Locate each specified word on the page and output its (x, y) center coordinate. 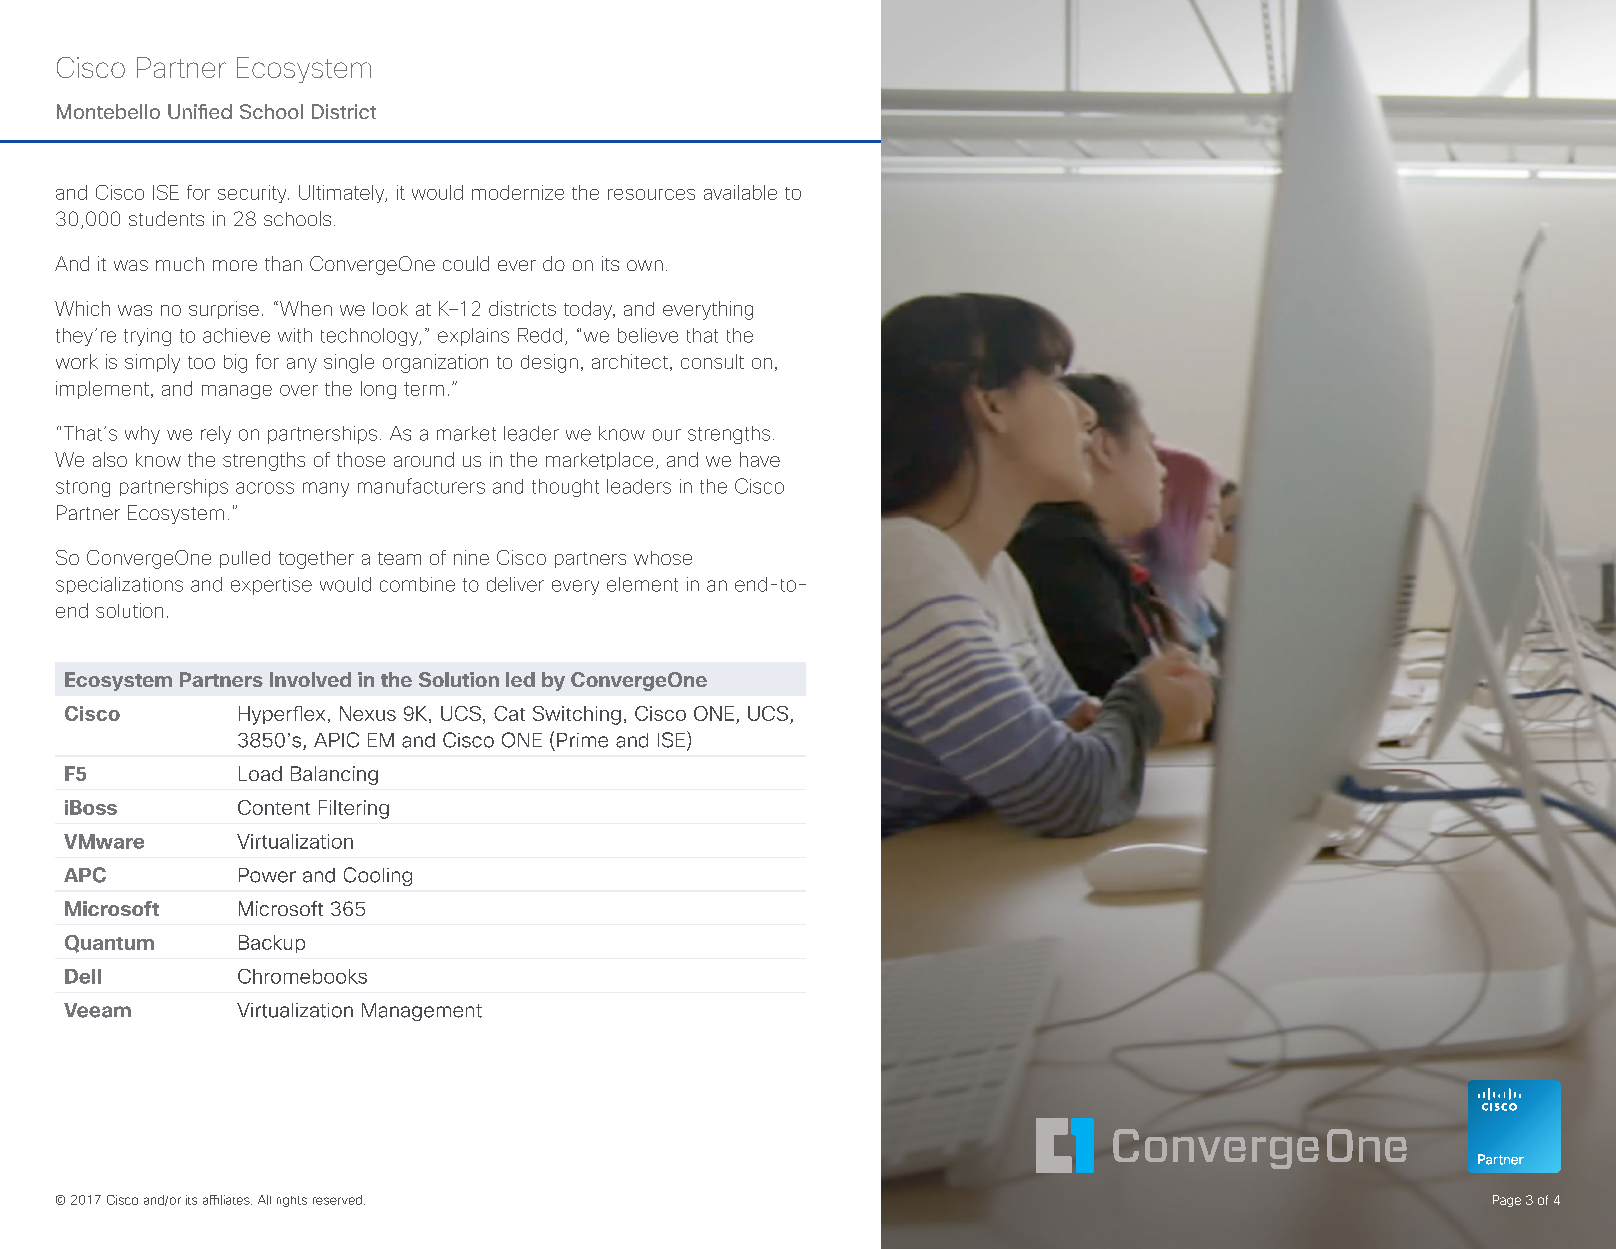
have (760, 459)
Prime (582, 740)
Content (274, 807)
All (264, 1200)
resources (651, 194)
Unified (200, 111)
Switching (577, 715)
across (265, 488)
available (740, 192)
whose (663, 558)
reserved (337, 1200)
